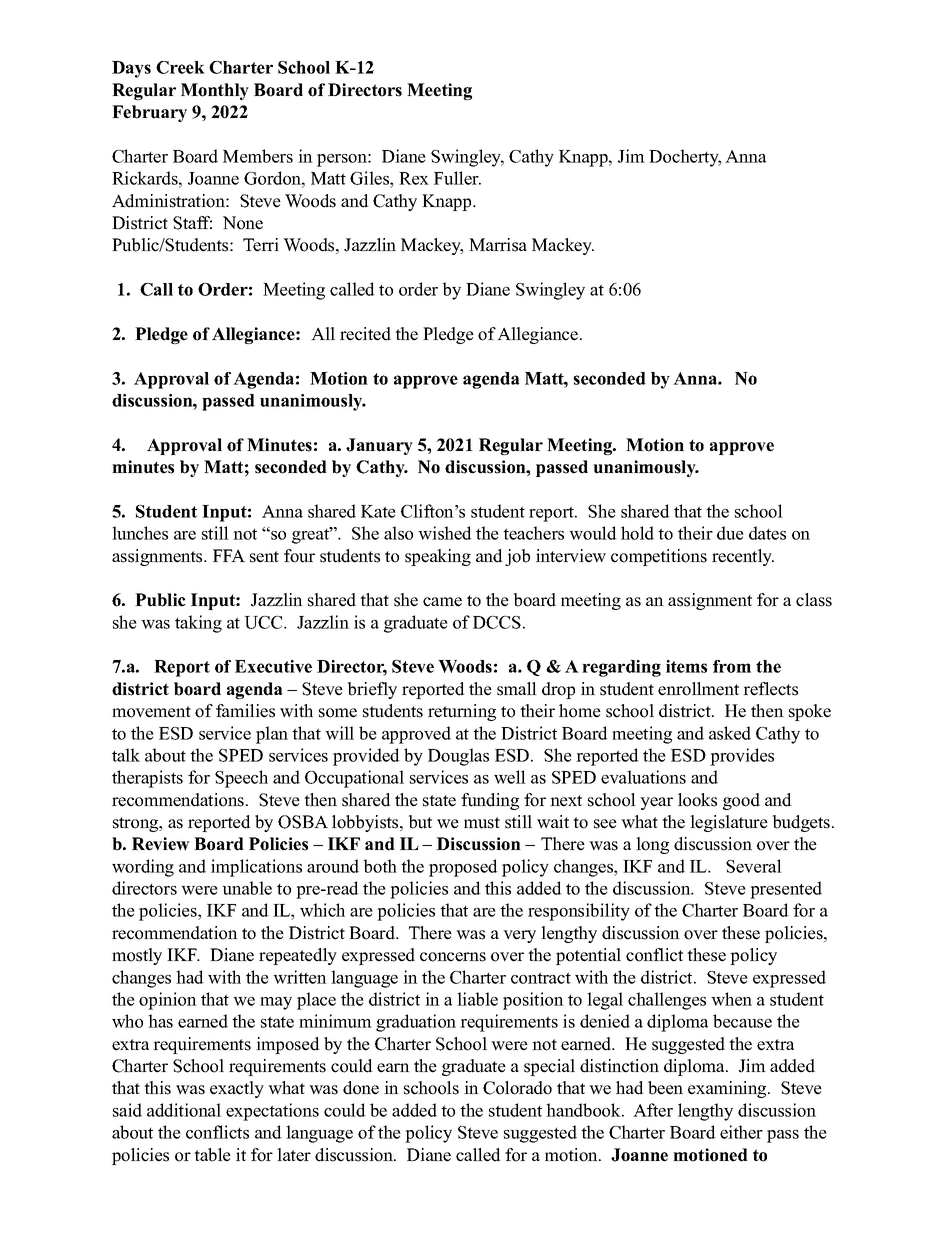 This image has height=1233, width=952. I want to click on January, so click(379, 446).
